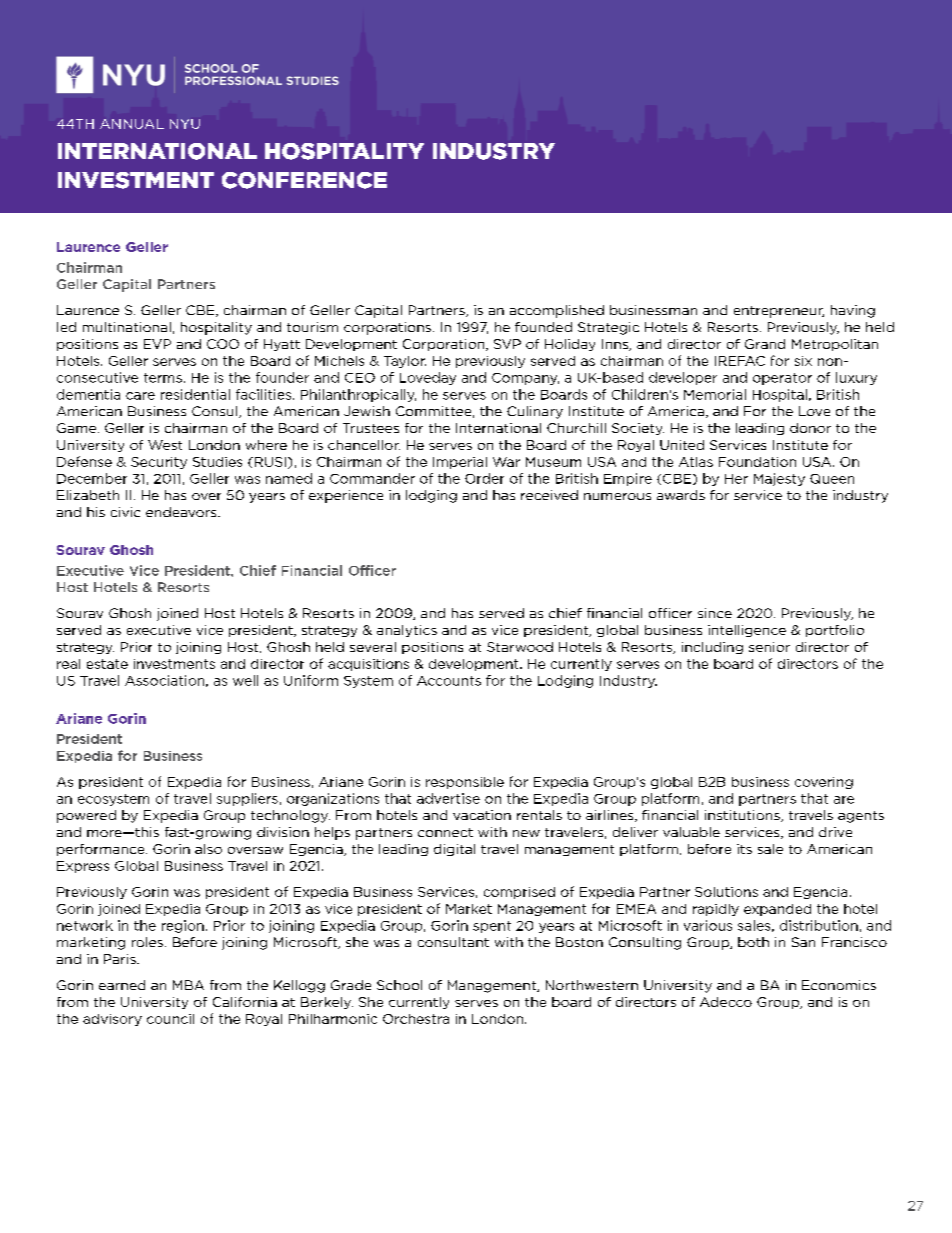 The height and width of the screenshot is (1233, 952). I want to click on NYU, so click(185, 124).
